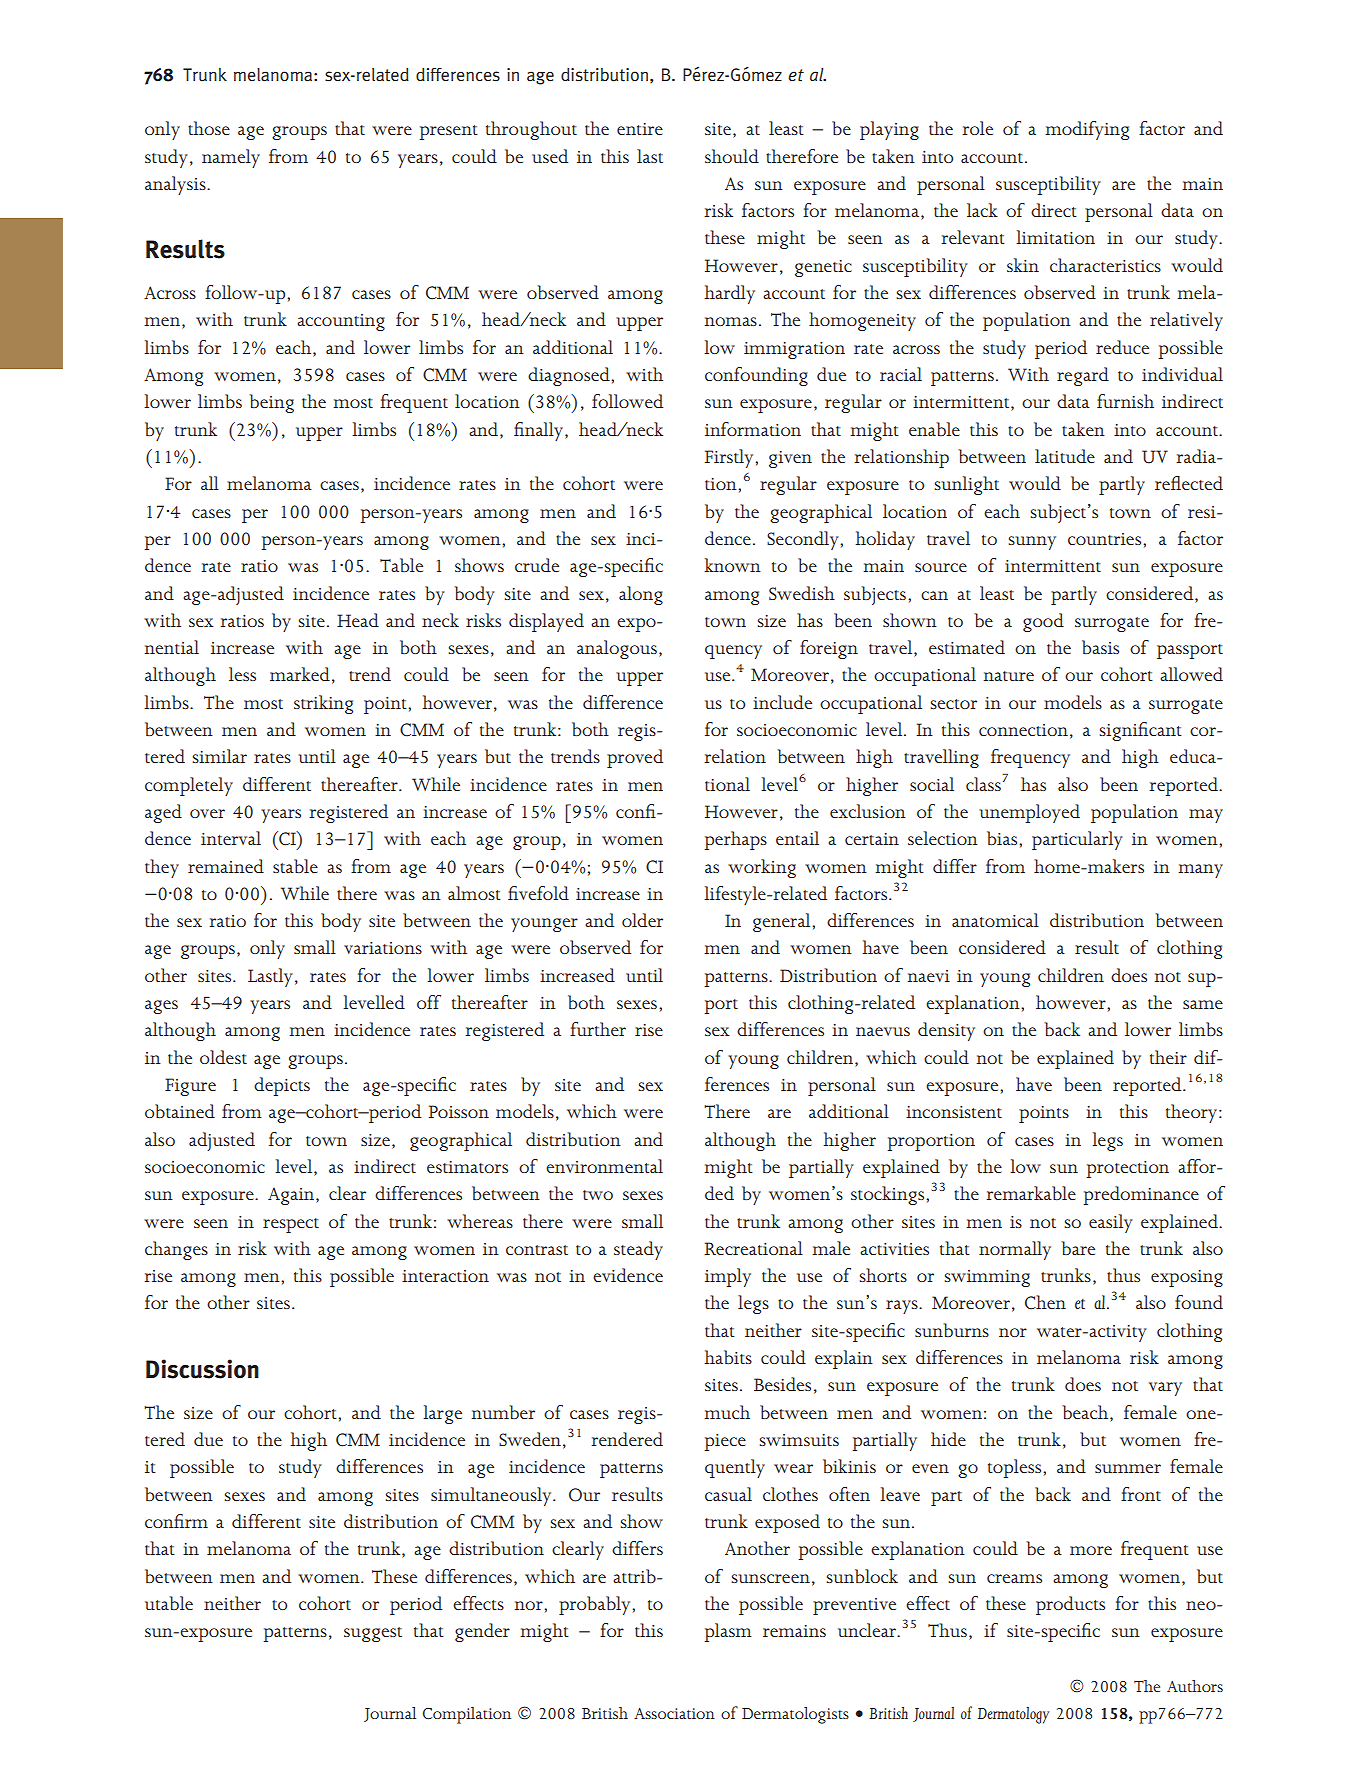 Image resolution: width=1360 pixels, height=1787 pixels. Describe the element at coordinates (596, 1605) in the image. I see `probably` at that location.
